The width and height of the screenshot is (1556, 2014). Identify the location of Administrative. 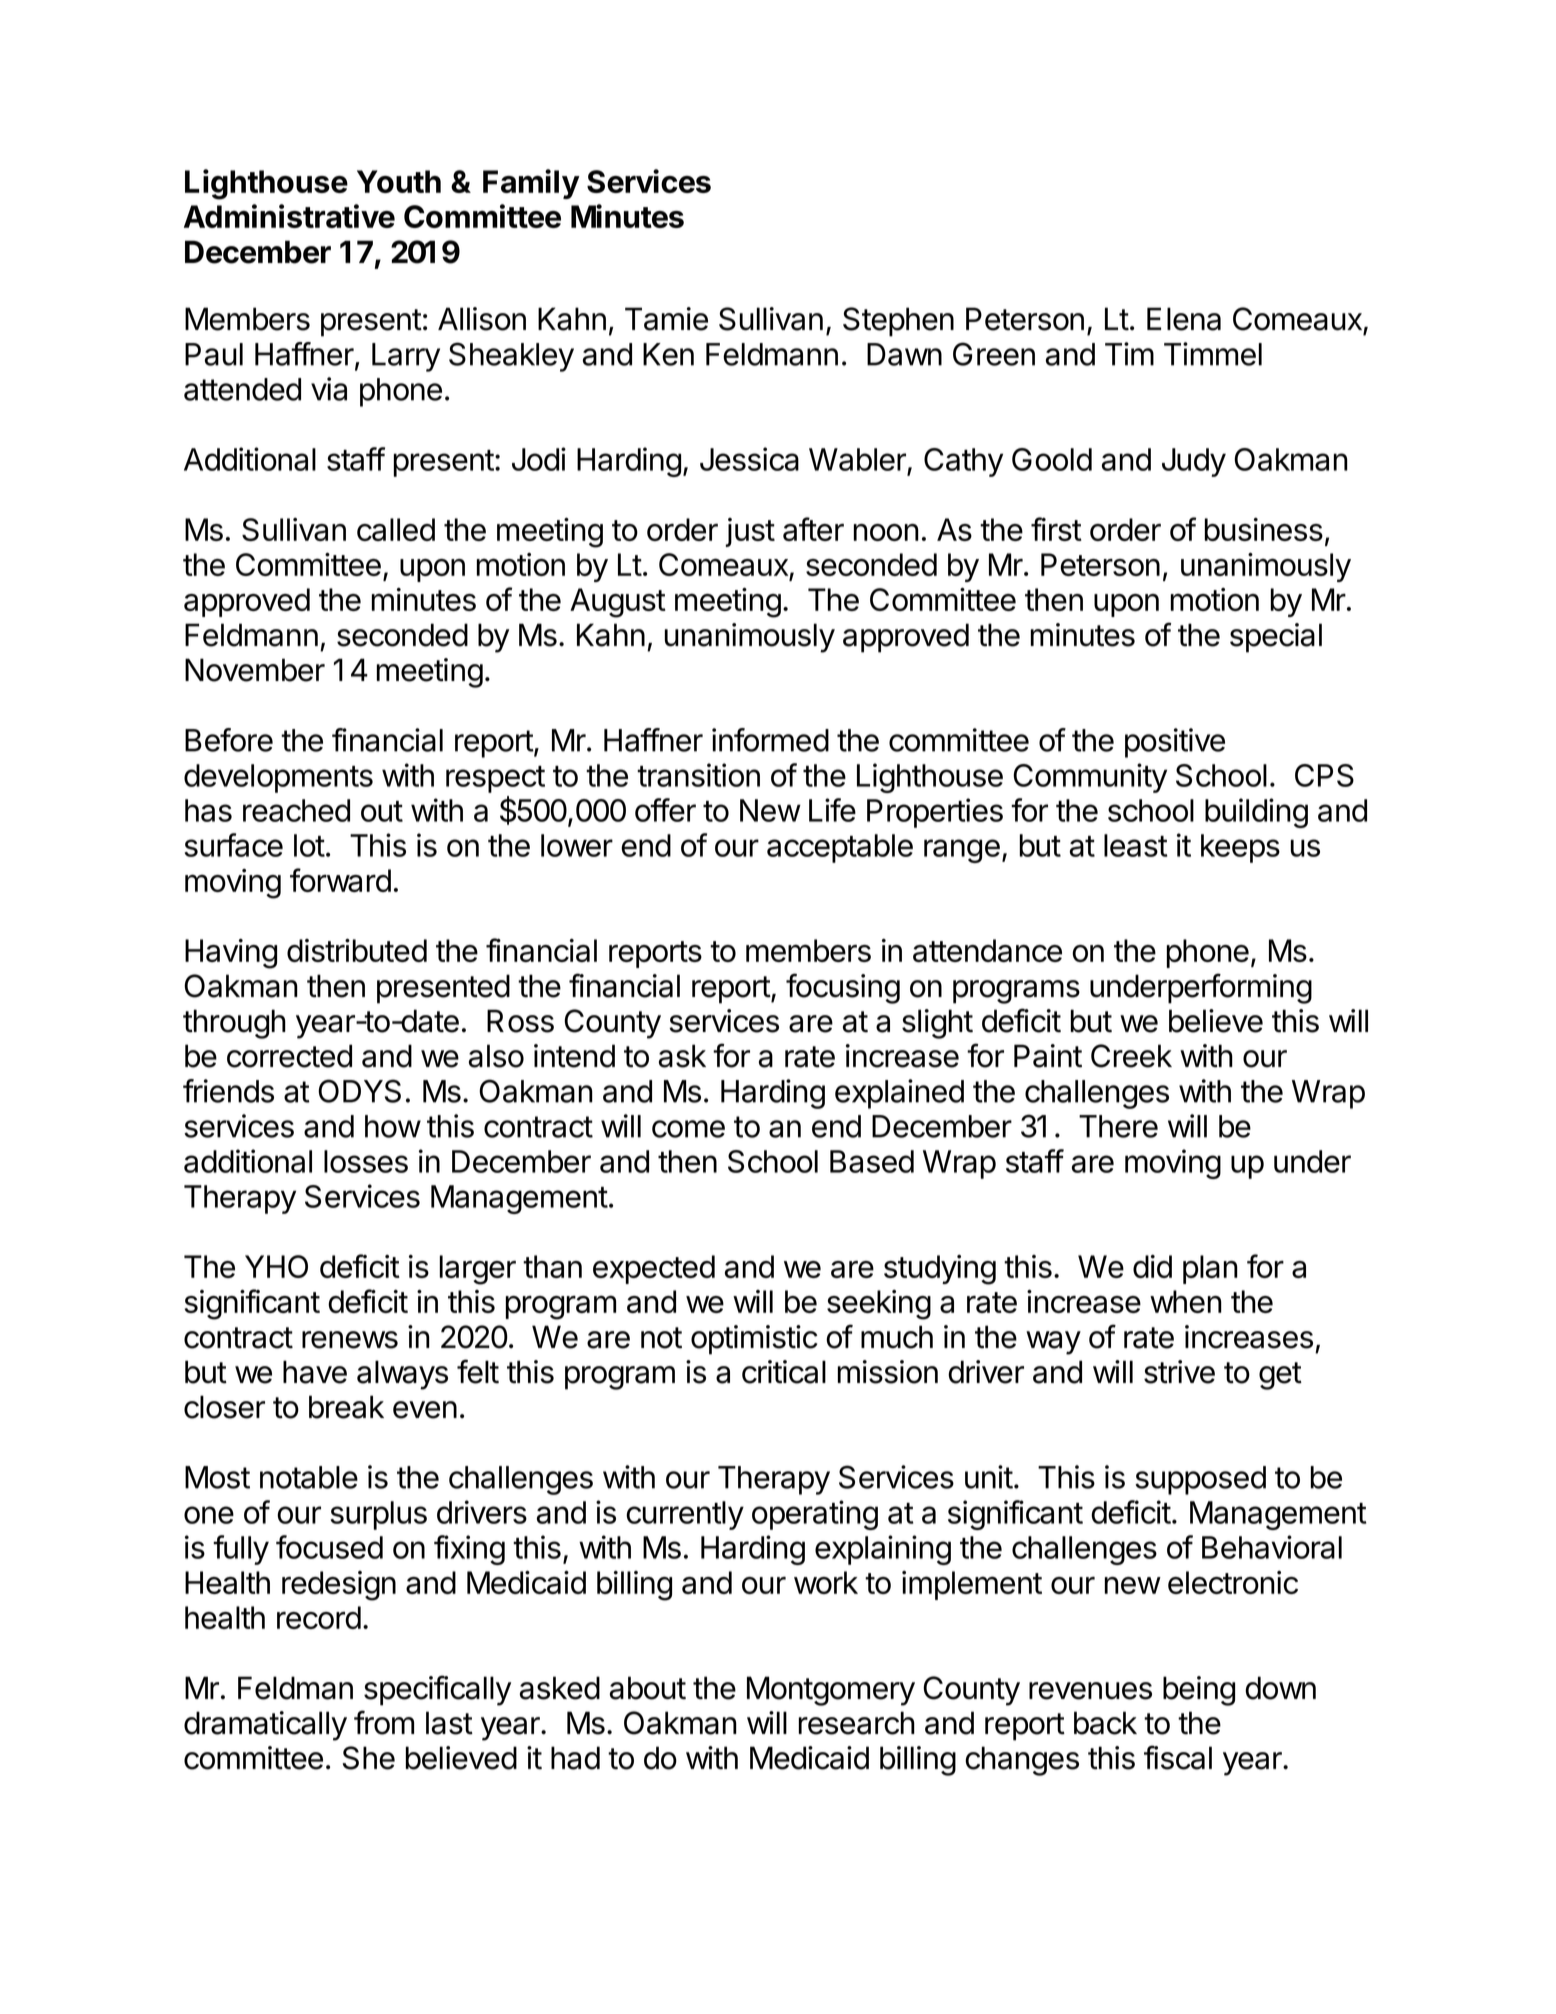
(289, 216).
